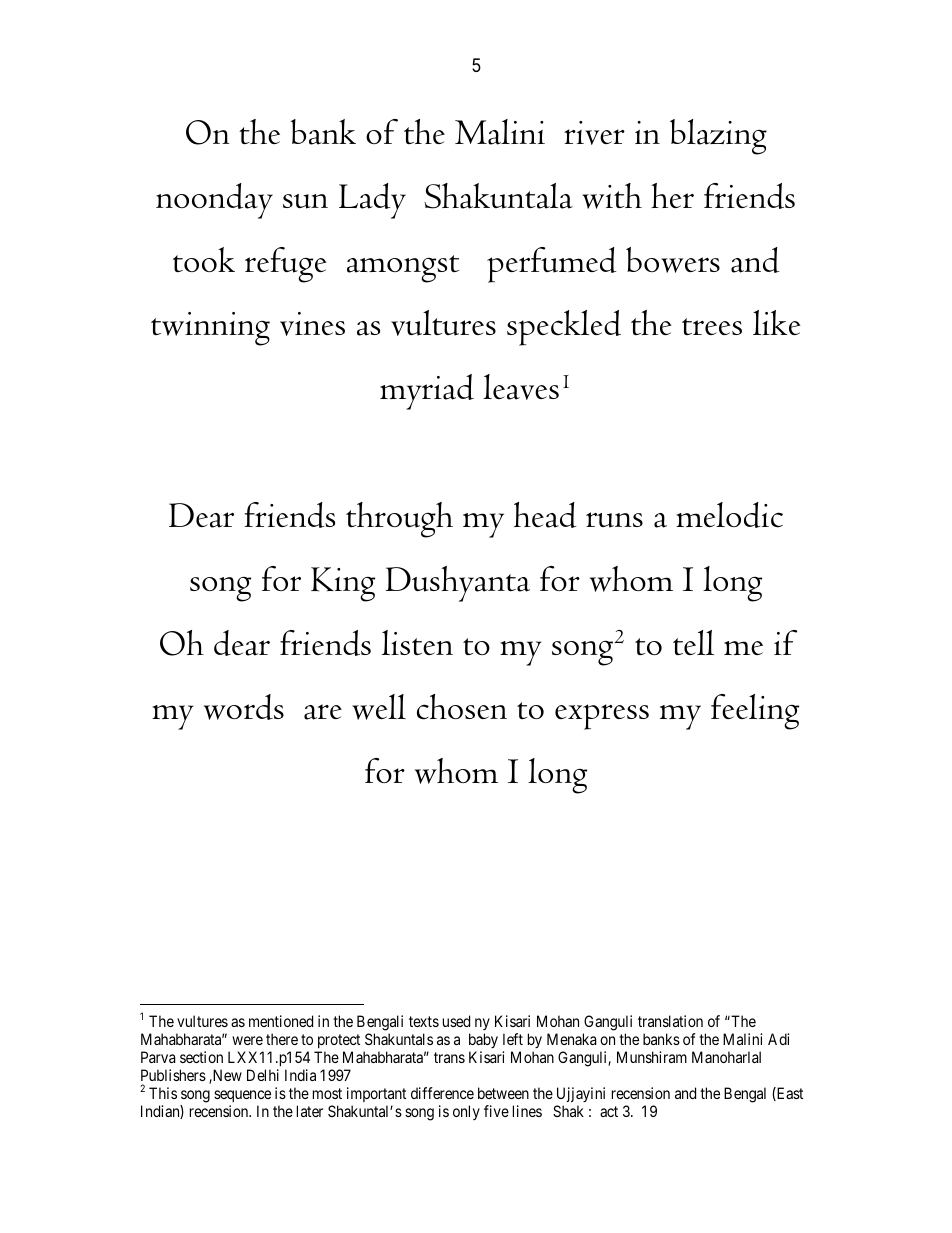 Image resolution: width=952 pixels, height=1233 pixels. Describe the element at coordinates (372, 201) in the document. I see `Lady` at that location.
